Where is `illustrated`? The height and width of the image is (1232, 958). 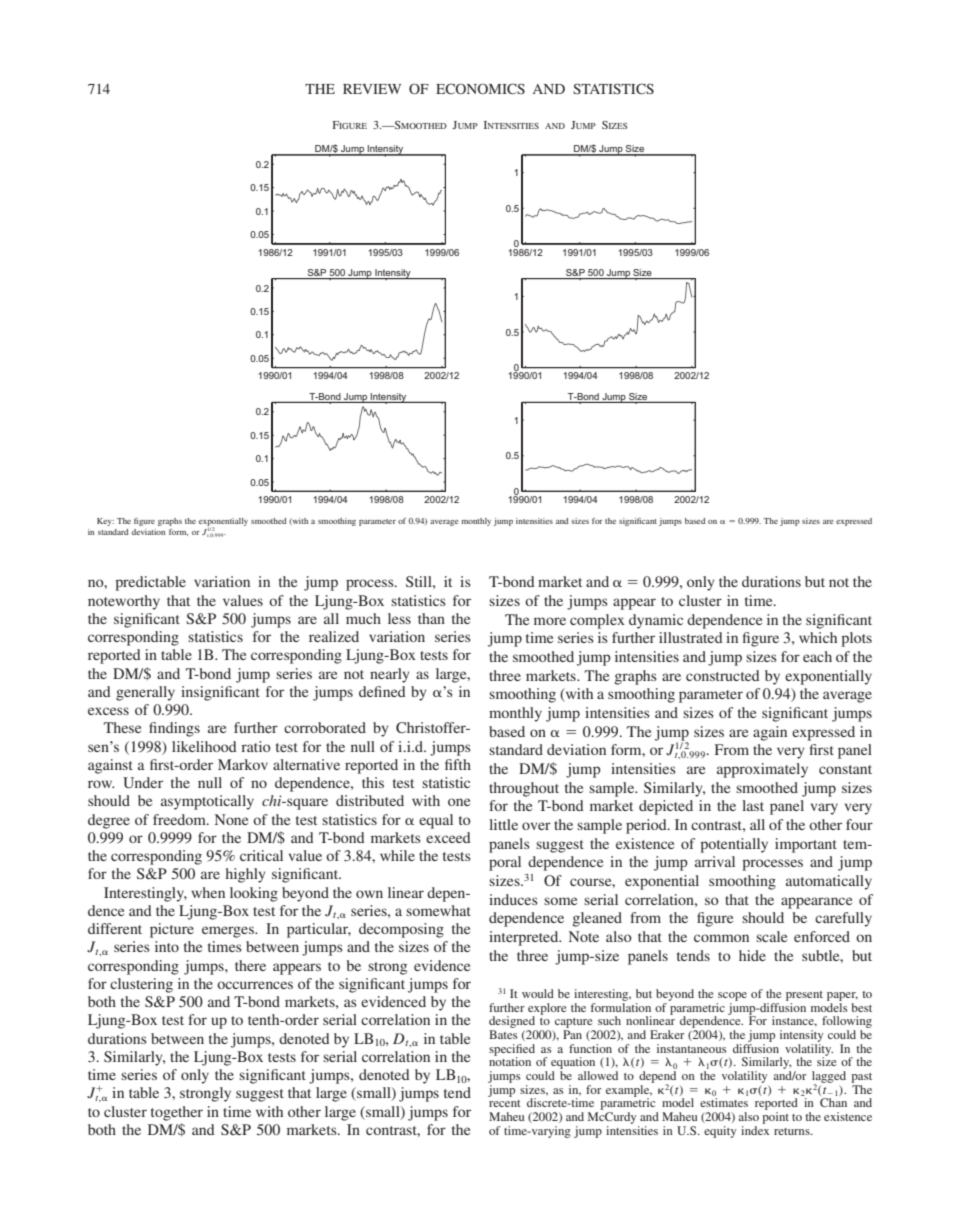
illustrated is located at coordinates (691, 637).
